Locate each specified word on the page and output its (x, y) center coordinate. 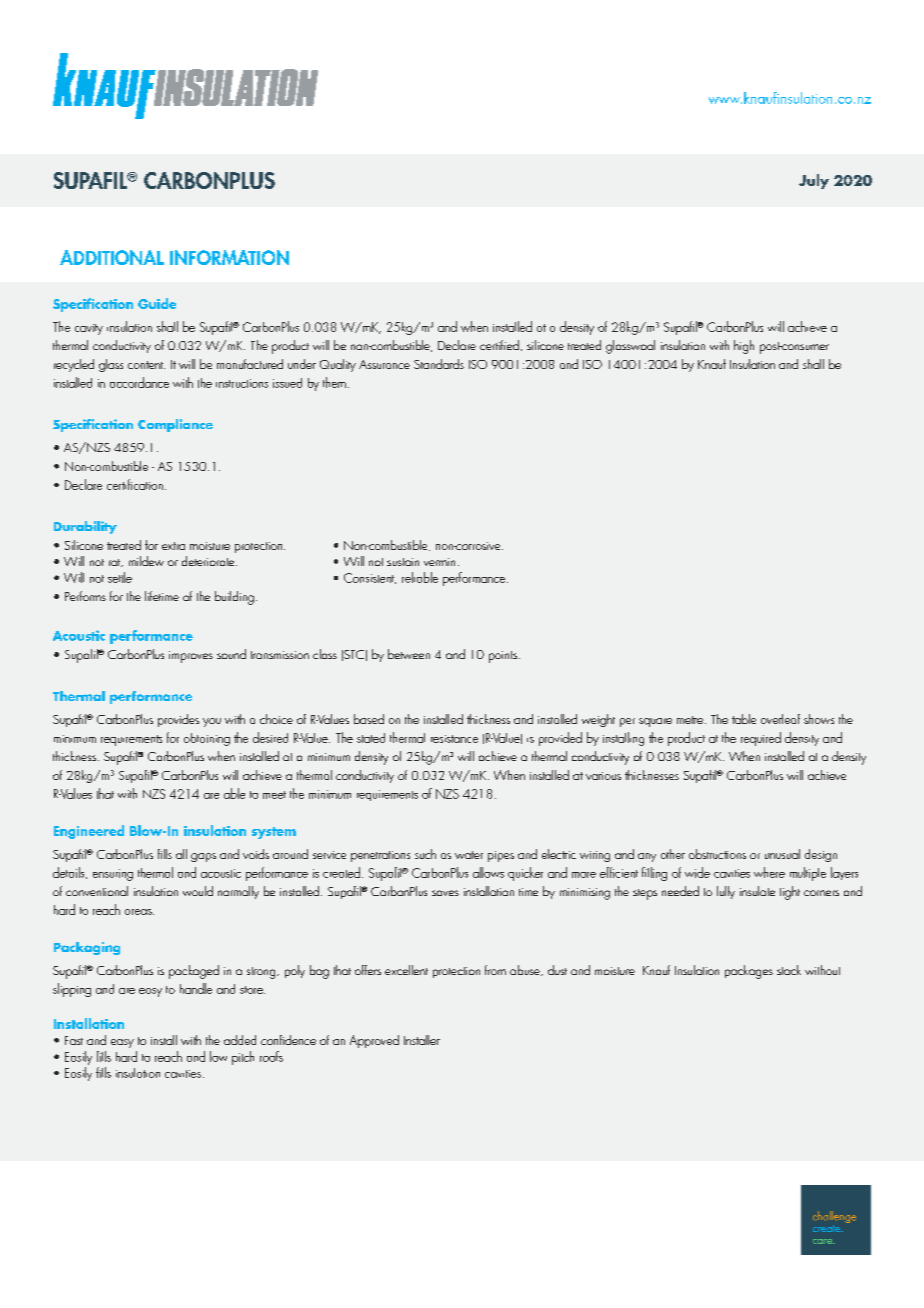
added (240, 1040)
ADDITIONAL (112, 257)
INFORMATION (229, 257)
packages (749, 972)
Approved (374, 1041)
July (814, 181)
